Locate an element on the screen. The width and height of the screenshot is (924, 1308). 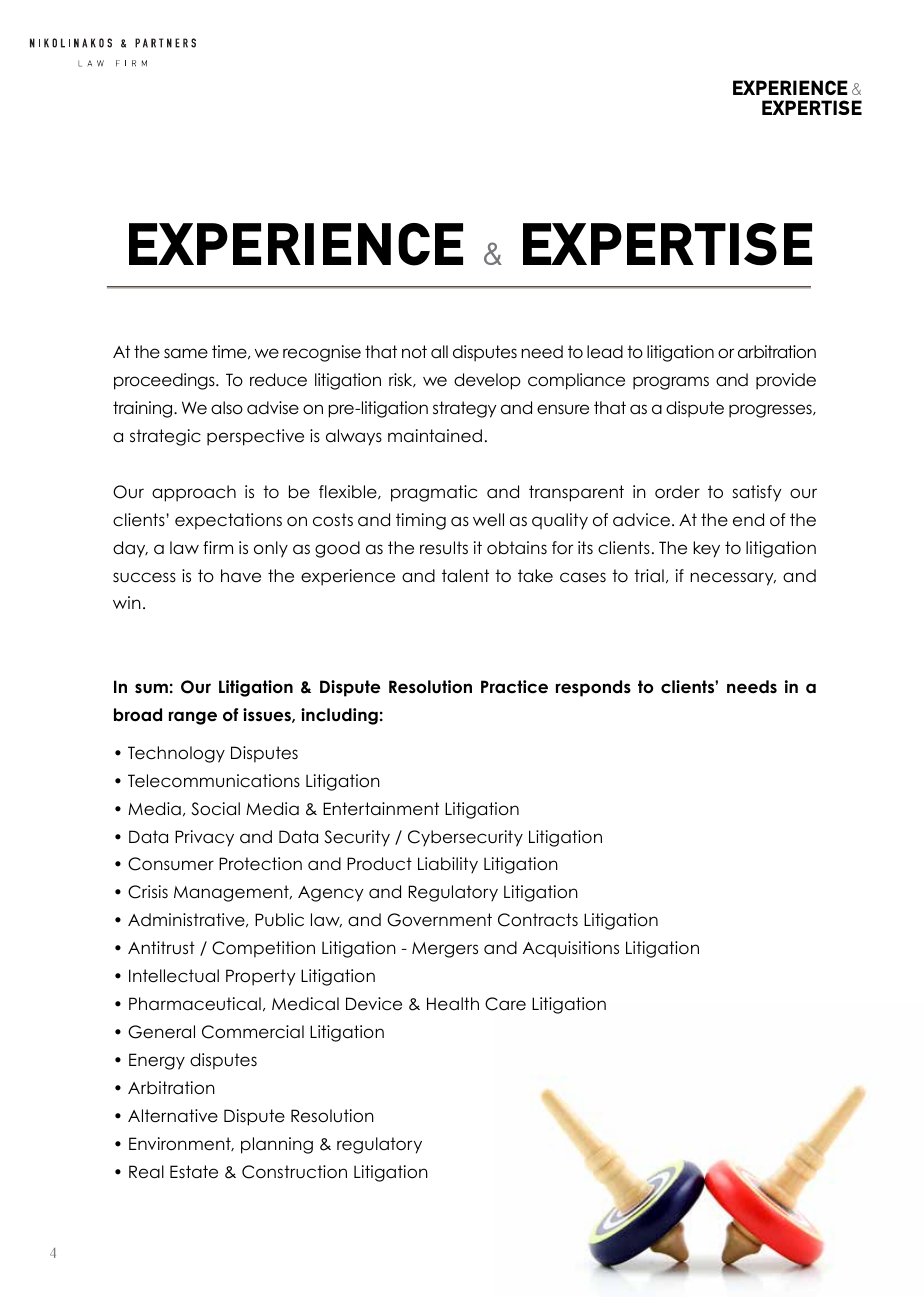
Liability is located at coordinates (448, 865).
